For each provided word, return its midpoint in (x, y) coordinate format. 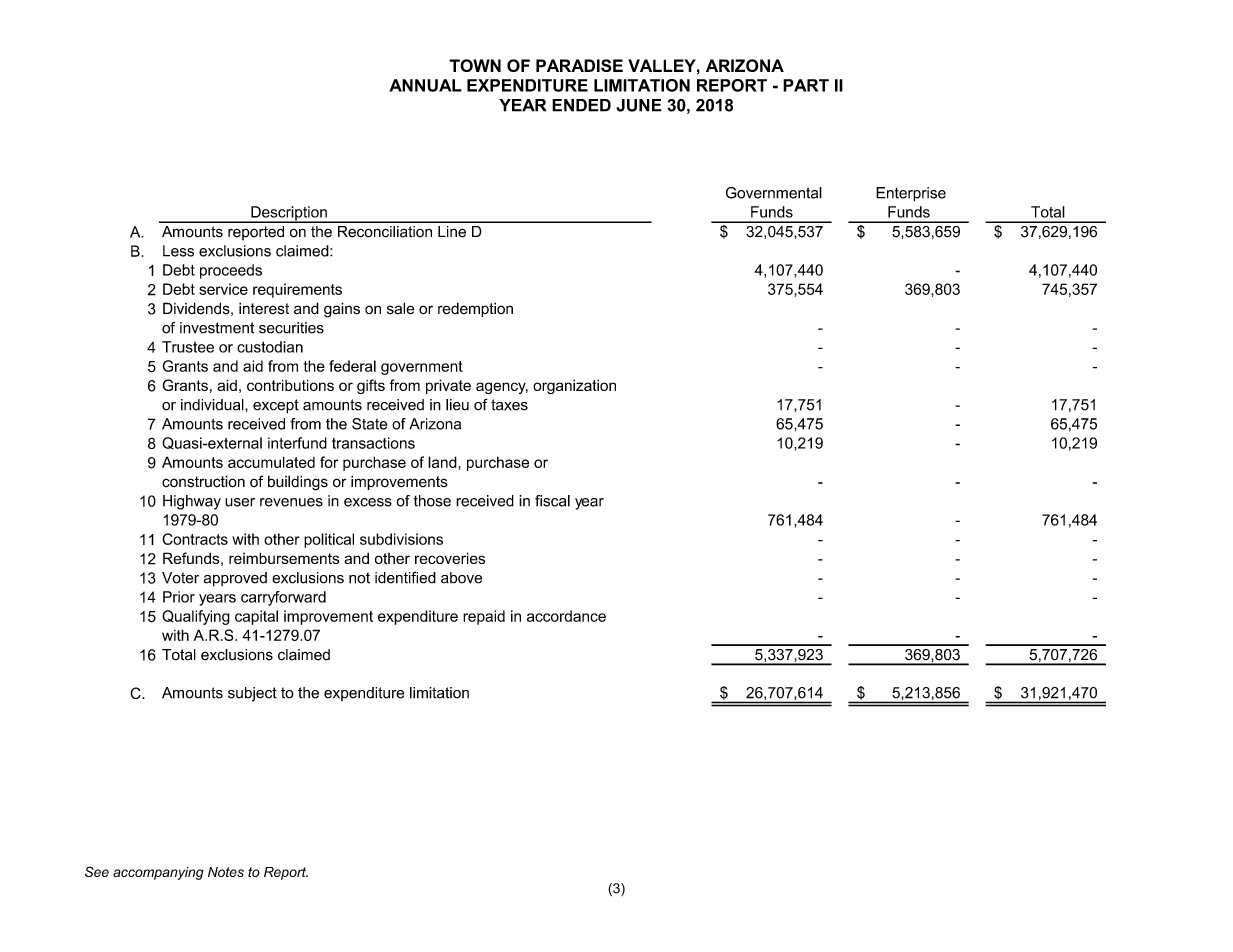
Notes (226, 872)
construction (203, 481)
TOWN (475, 65)
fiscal (552, 501)
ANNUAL (425, 85)
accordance (566, 616)
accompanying (158, 873)
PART (806, 85)
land (442, 462)
